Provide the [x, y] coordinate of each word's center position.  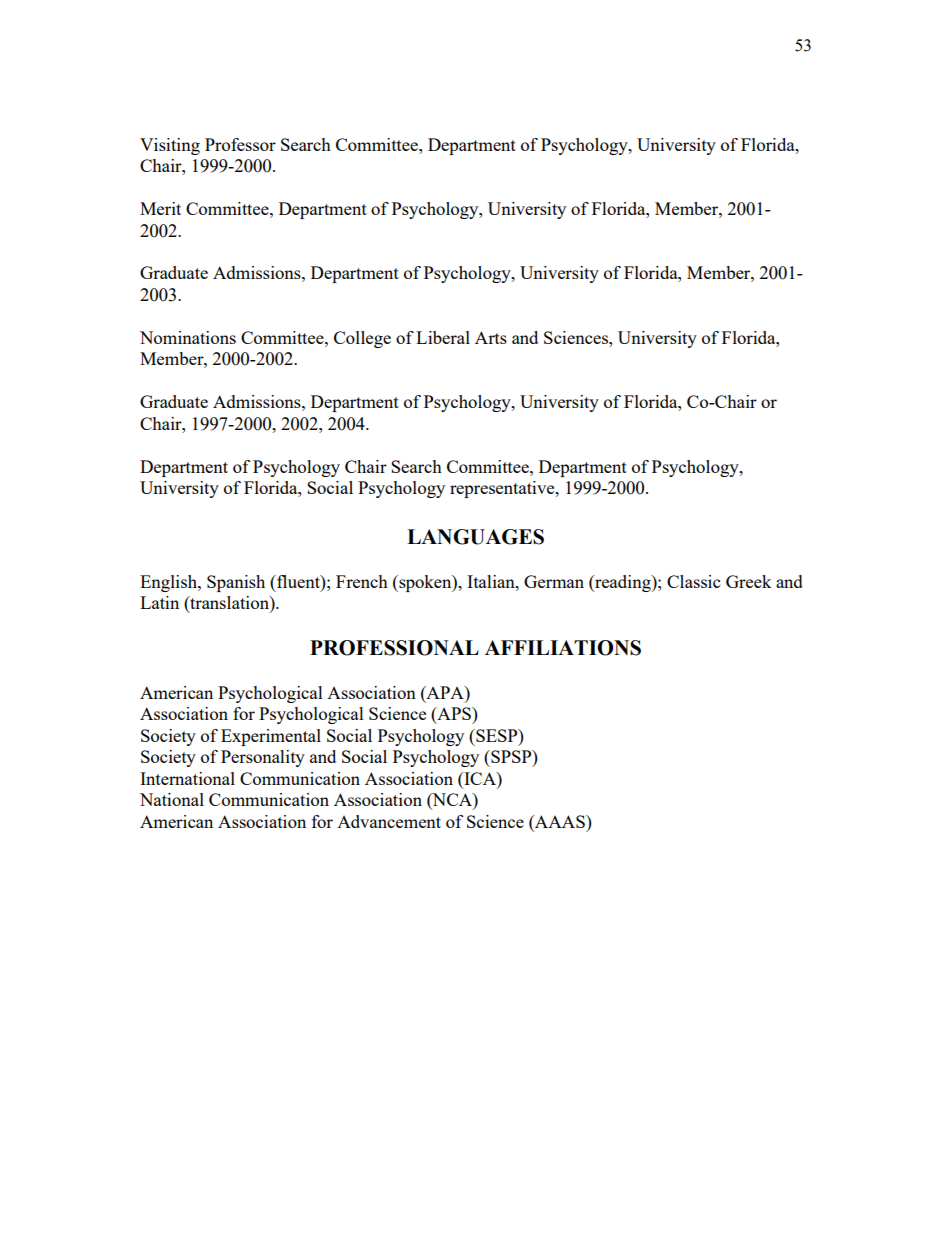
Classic [693, 581]
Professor [240, 144]
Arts [491, 337]
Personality [263, 758]
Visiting [170, 146]
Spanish [236, 583]
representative [503, 489]
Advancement [389, 821]
